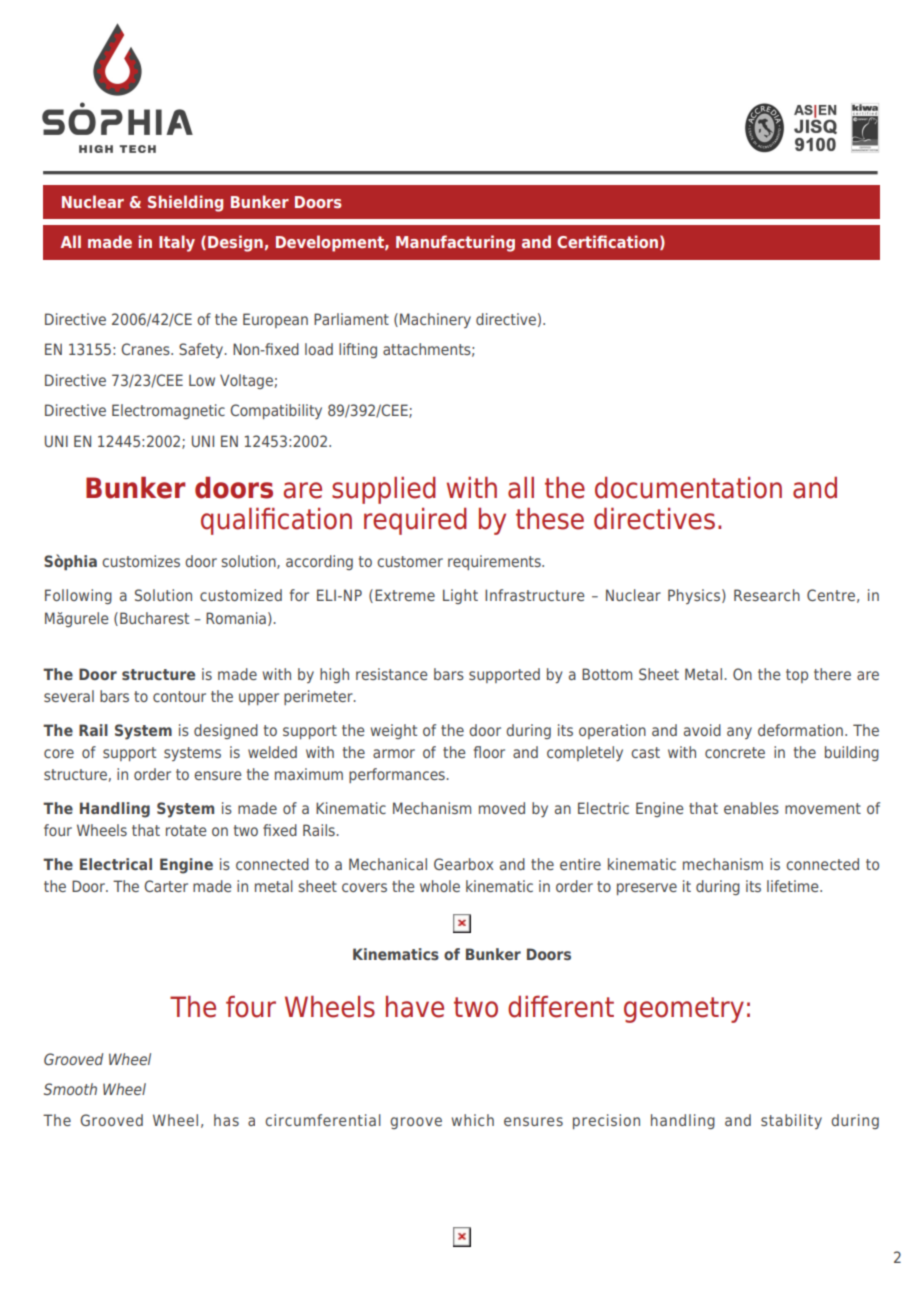  I want to click on documentation, so click(688, 487).
